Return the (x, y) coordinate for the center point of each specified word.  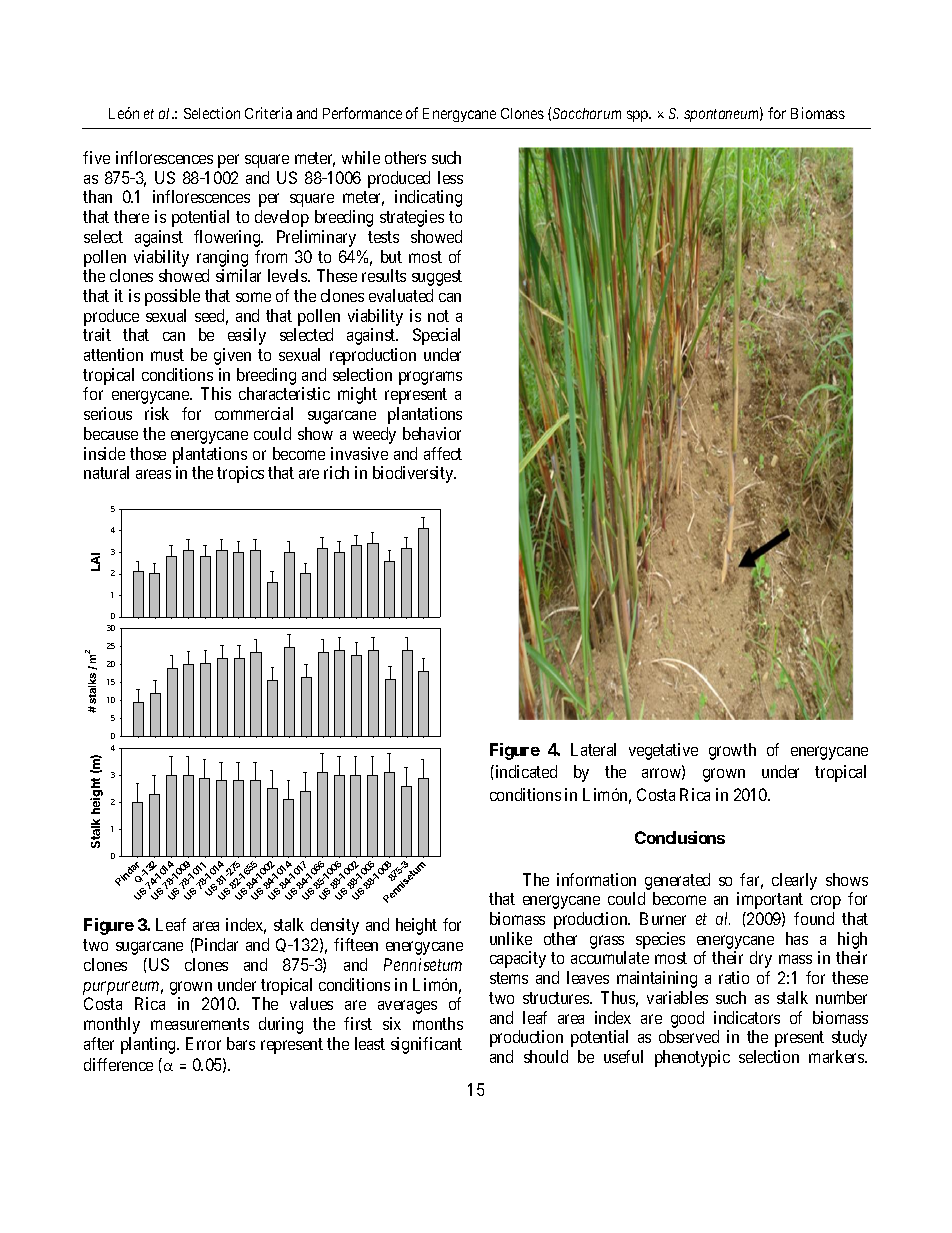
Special (436, 336)
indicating (428, 198)
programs (430, 378)
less (450, 177)
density (335, 926)
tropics (240, 474)
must (167, 355)
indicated (525, 771)
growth (732, 751)
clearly (794, 881)
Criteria (268, 113)
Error (203, 1043)
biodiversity (414, 474)
